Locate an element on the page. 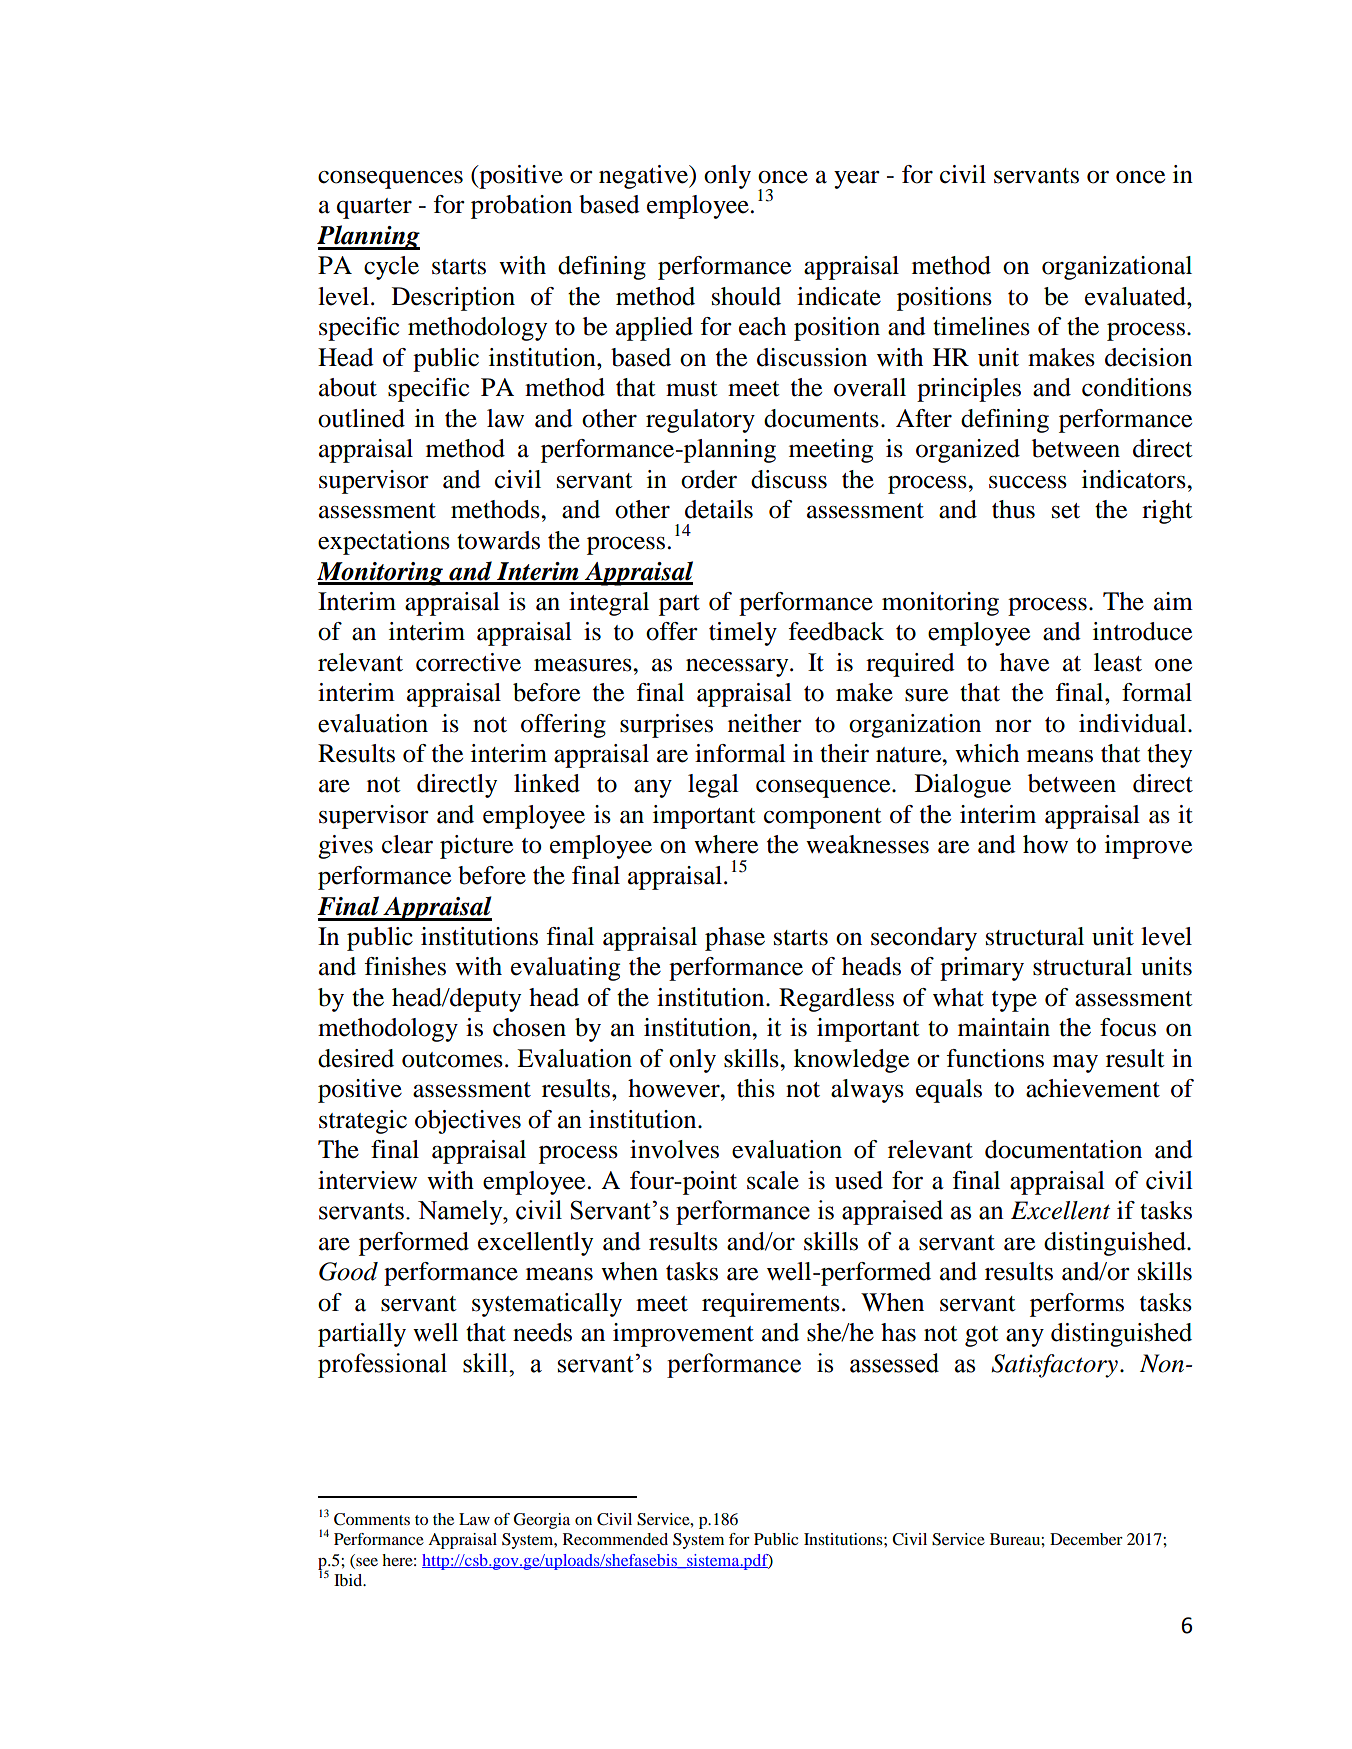  Recommended is located at coordinates (615, 1539).
